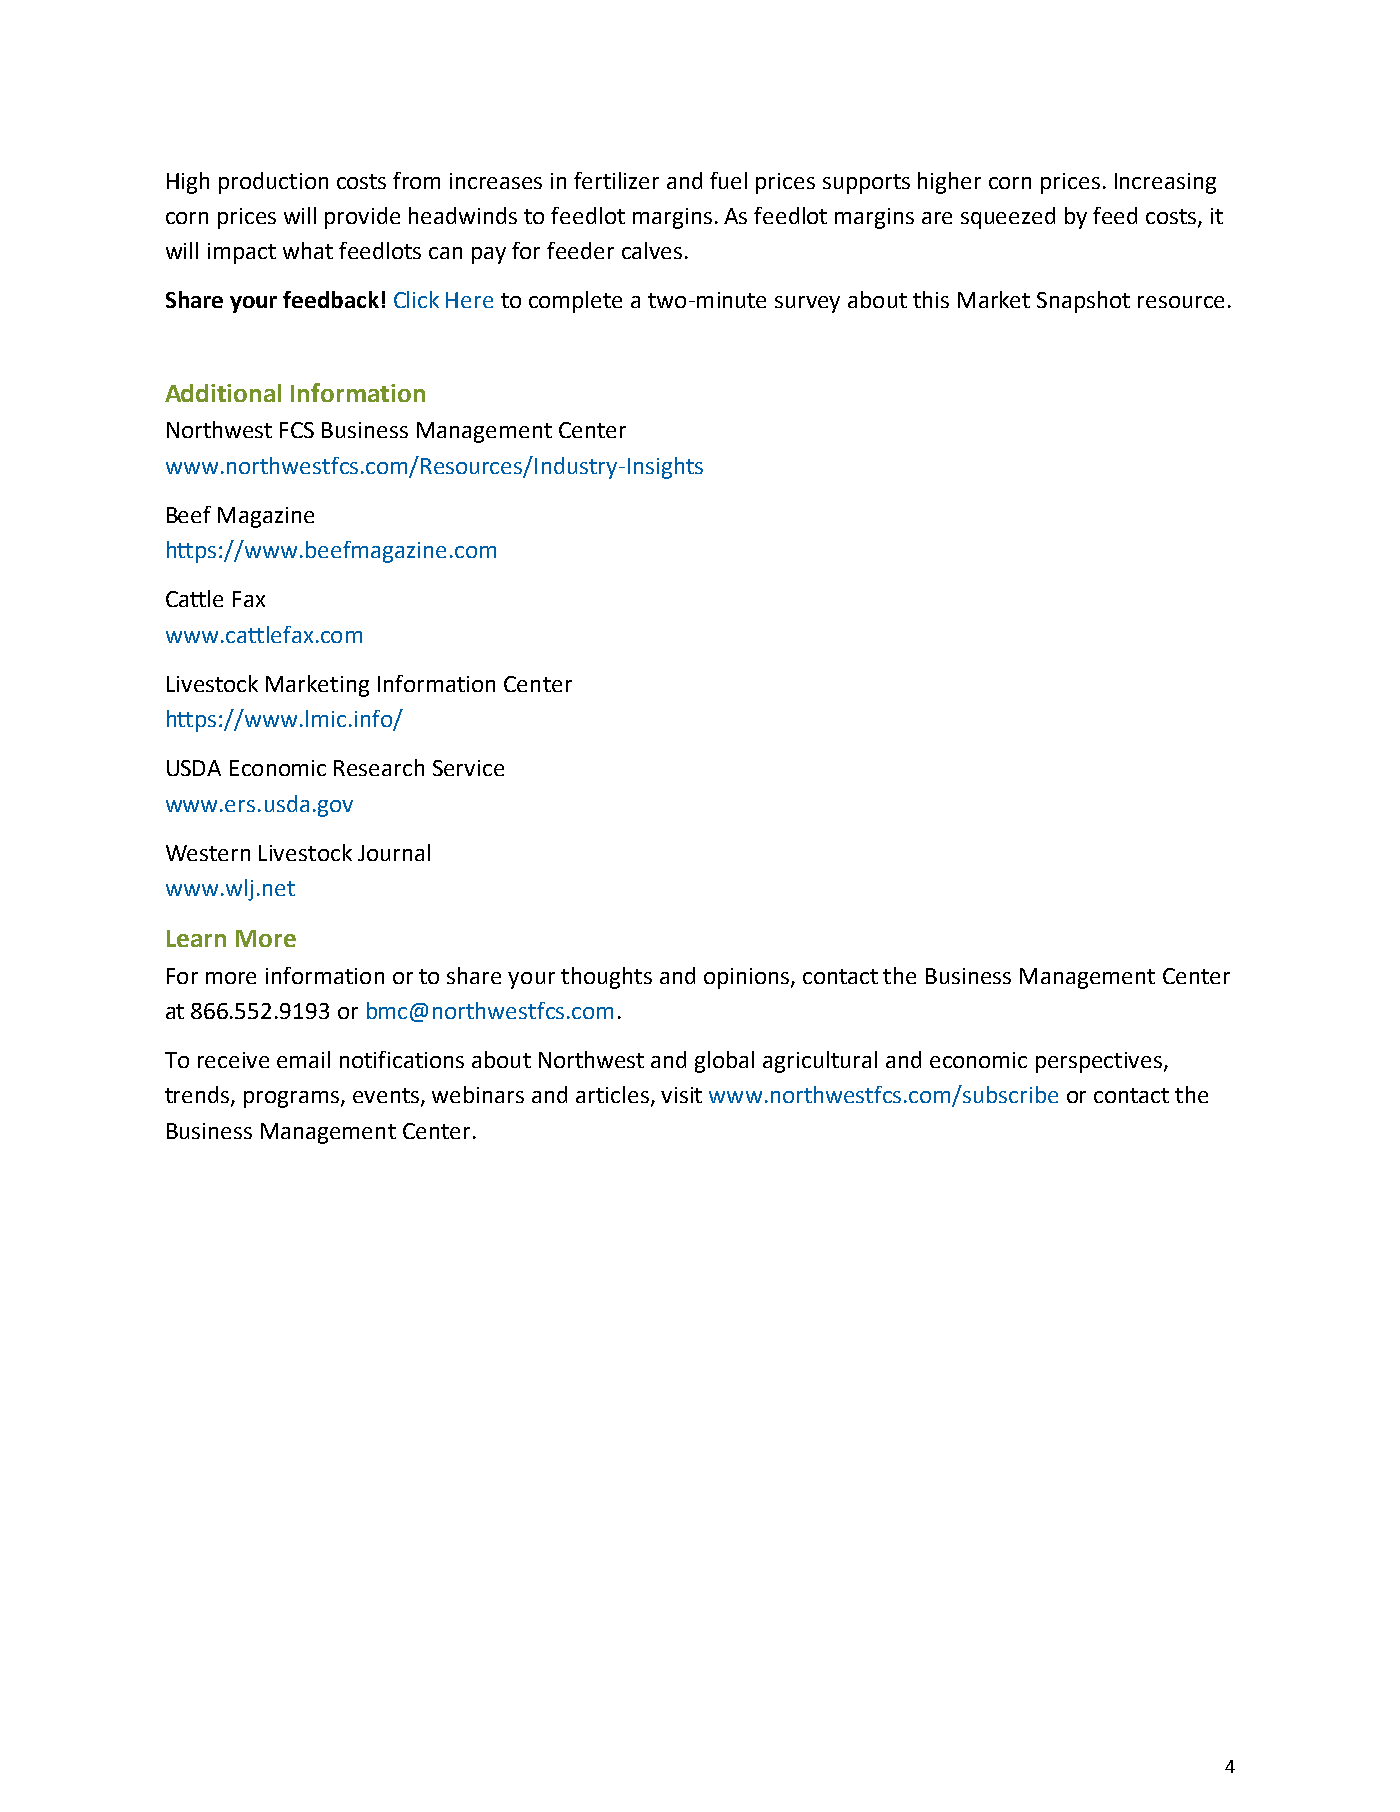 The image size is (1400, 1812). Describe the element at coordinates (1083, 302) in the screenshot. I see `Snapshot` at that location.
